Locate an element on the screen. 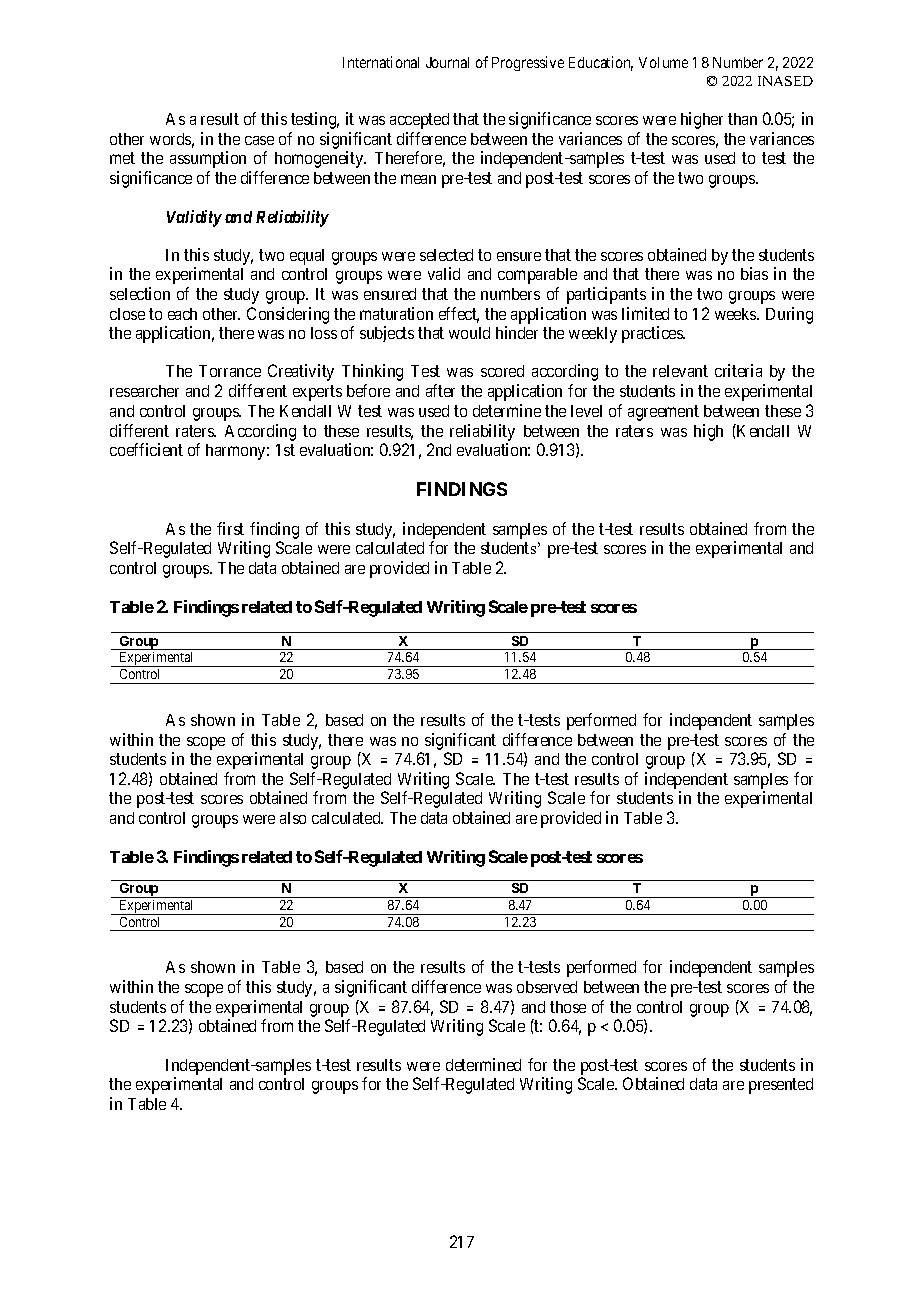 This screenshot has height=1308, width=924. after is located at coordinates (440, 390).
